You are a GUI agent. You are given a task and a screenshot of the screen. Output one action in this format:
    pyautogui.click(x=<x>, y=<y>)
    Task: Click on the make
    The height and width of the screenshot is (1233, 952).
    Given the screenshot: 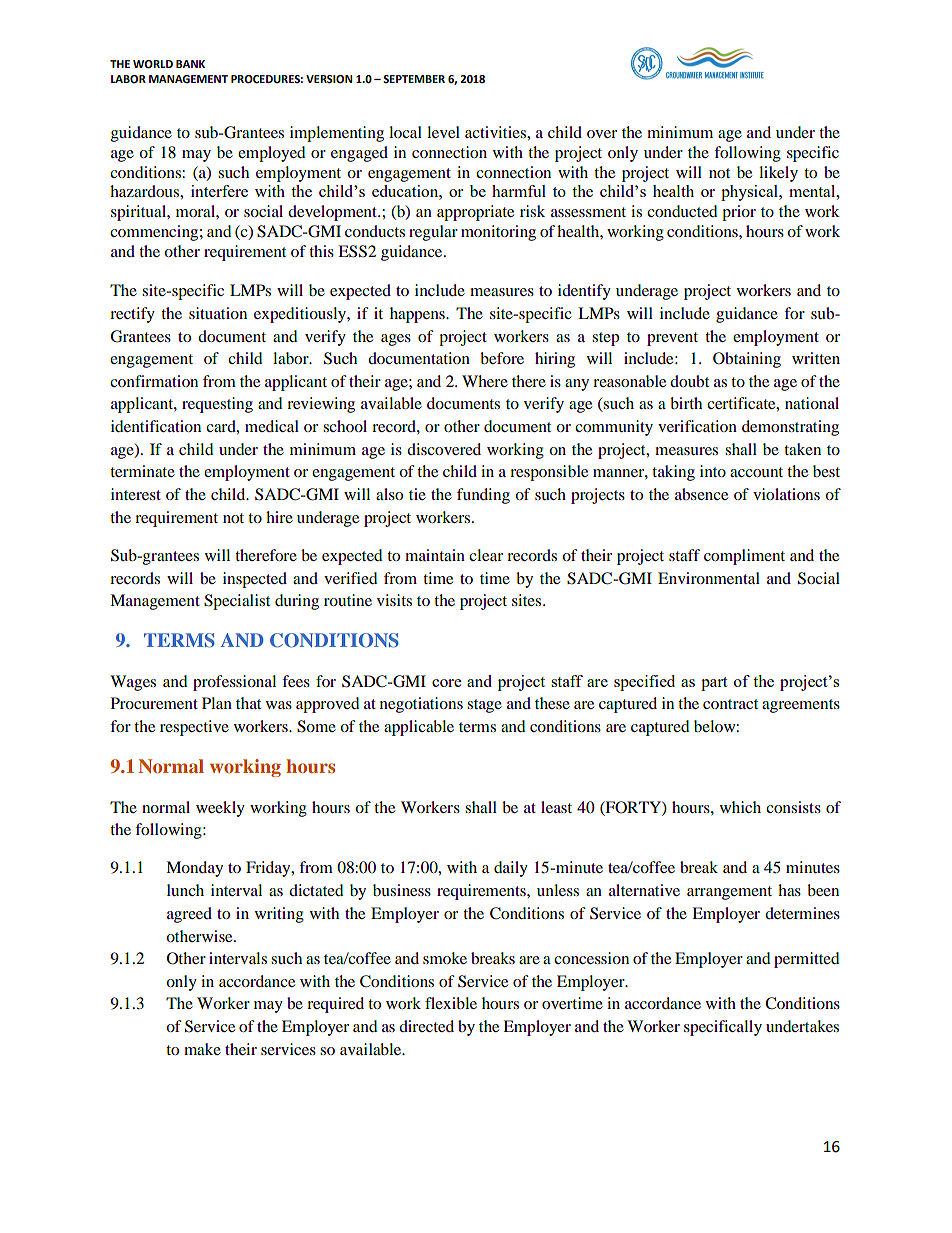 What is the action you would take?
    pyautogui.click(x=202, y=1049)
